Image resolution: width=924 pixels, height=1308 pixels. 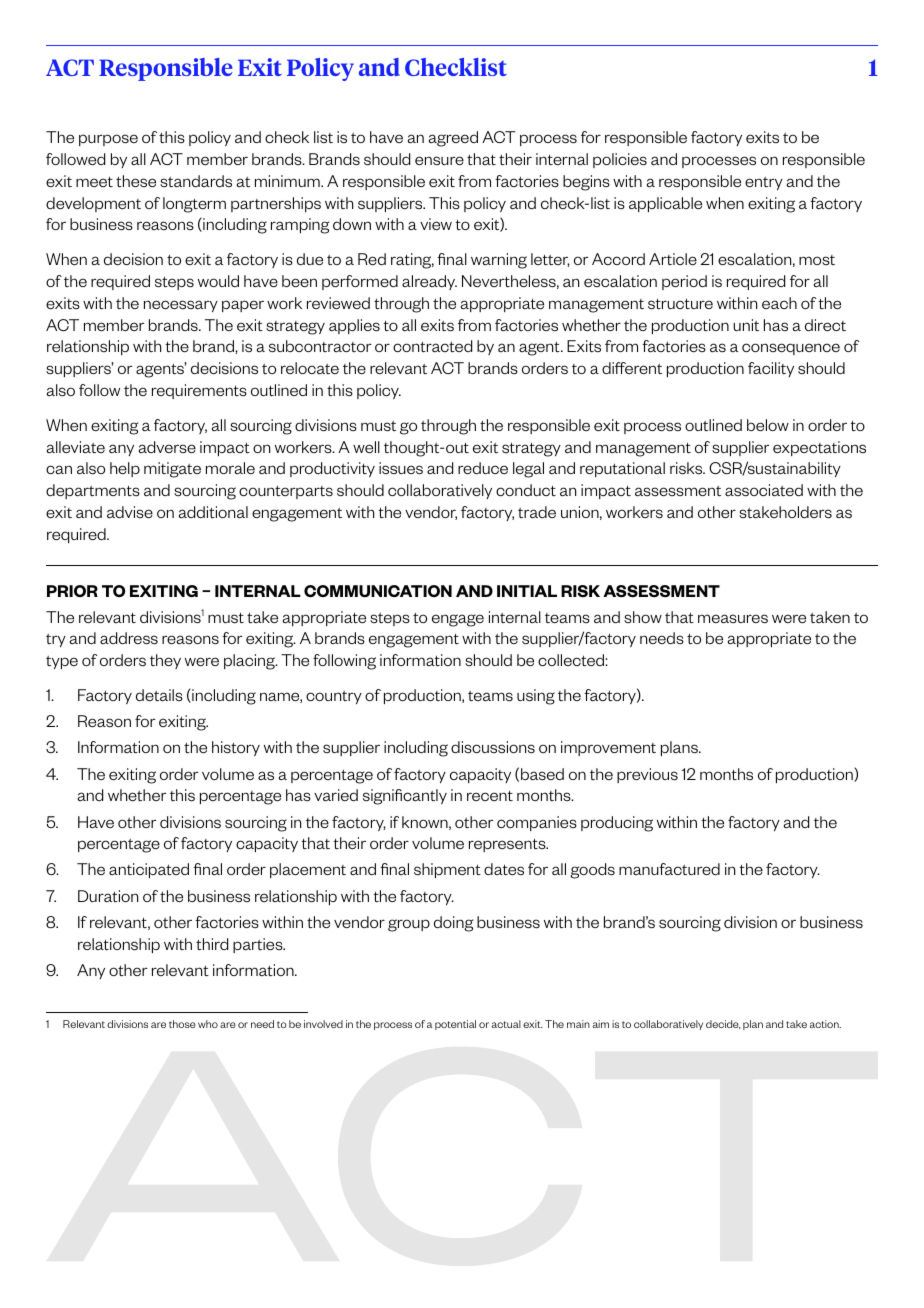 What do you see at coordinates (764, 183) in the page?
I see `entry` at bounding box center [764, 183].
